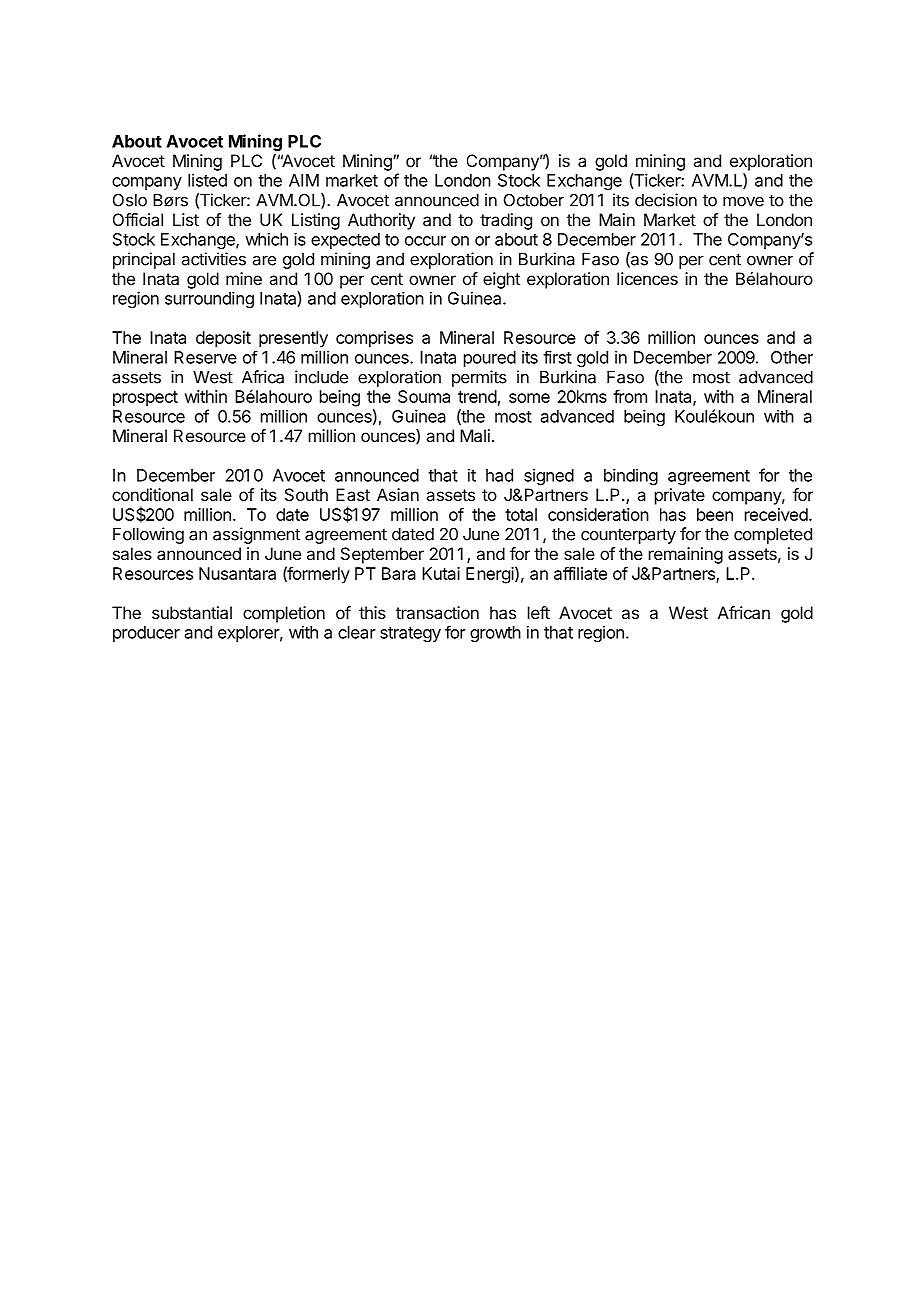 This image has width=924, height=1308. I want to click on surrounding, so click(209, 300).
